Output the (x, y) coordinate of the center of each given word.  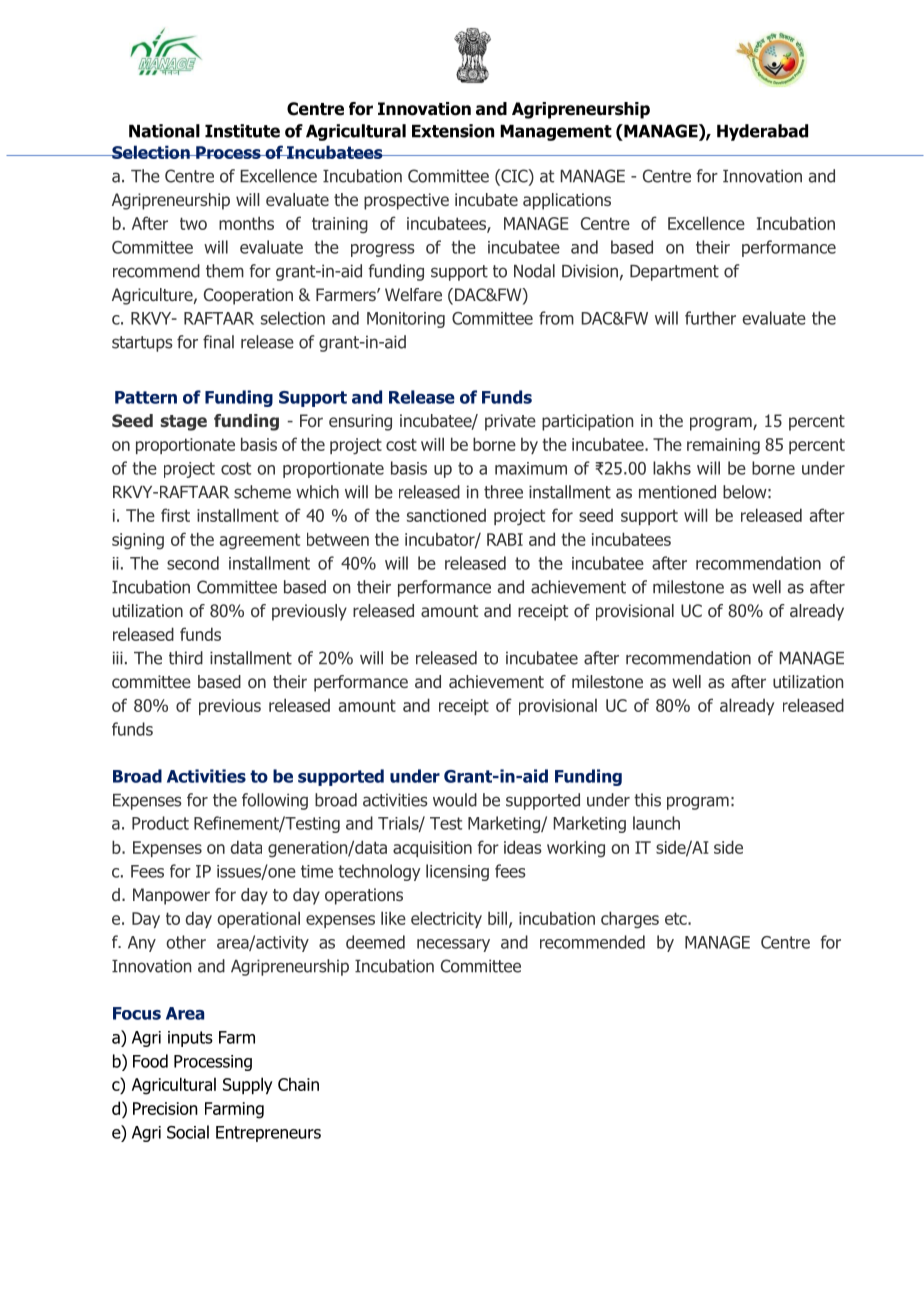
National (164, 131)
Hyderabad (762, 132)
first (175, 515)
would (455, 800)
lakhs (672, 468)
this (647, 800)
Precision (165, 1108)
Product (160, 823)
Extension (453, 131)
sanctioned (446, 515)
